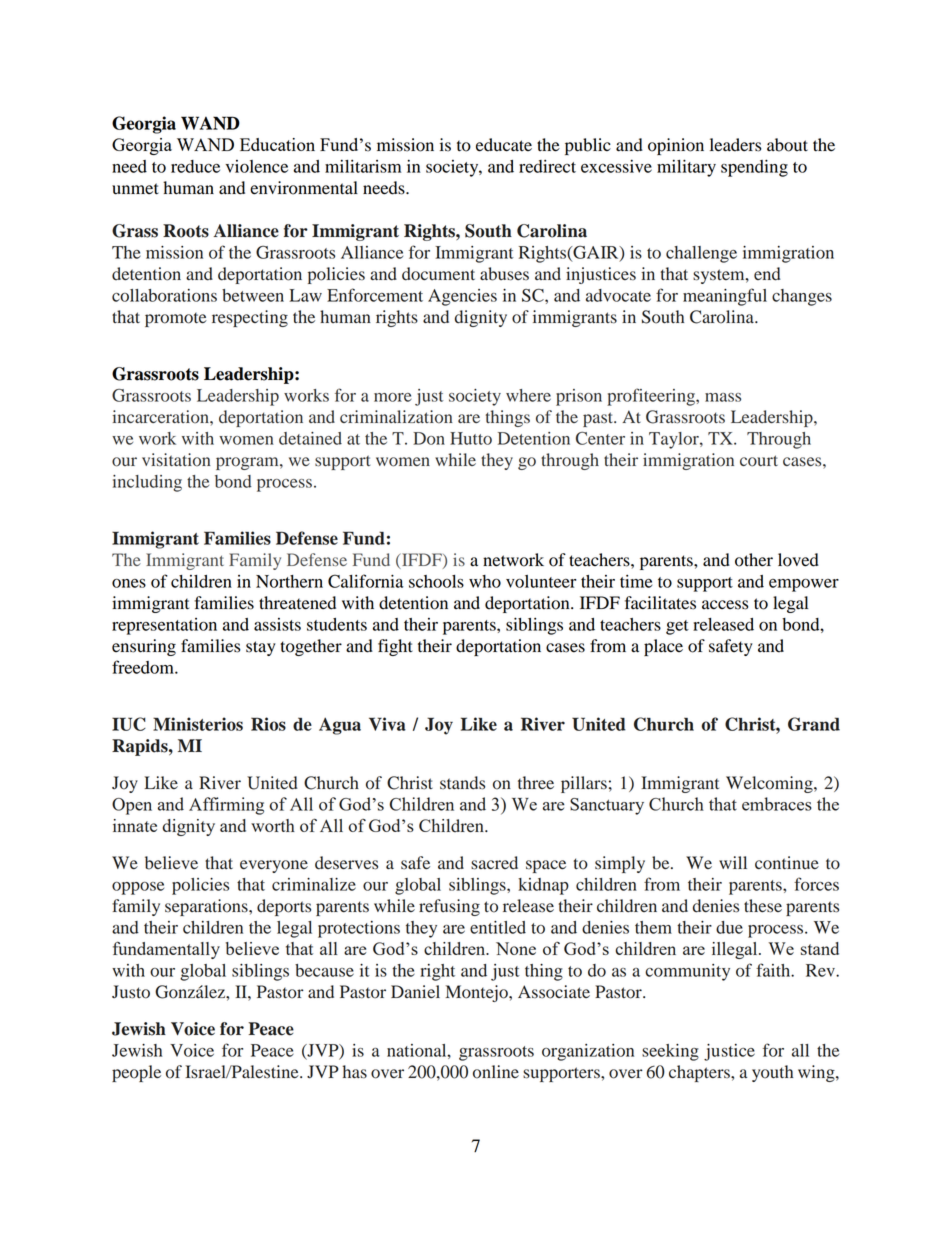 This screenshot has width=952, height=1233. What do you see at coordinates (496, 1072) in the screenshot?
I see `online` at bounding box center [496, 1072].
